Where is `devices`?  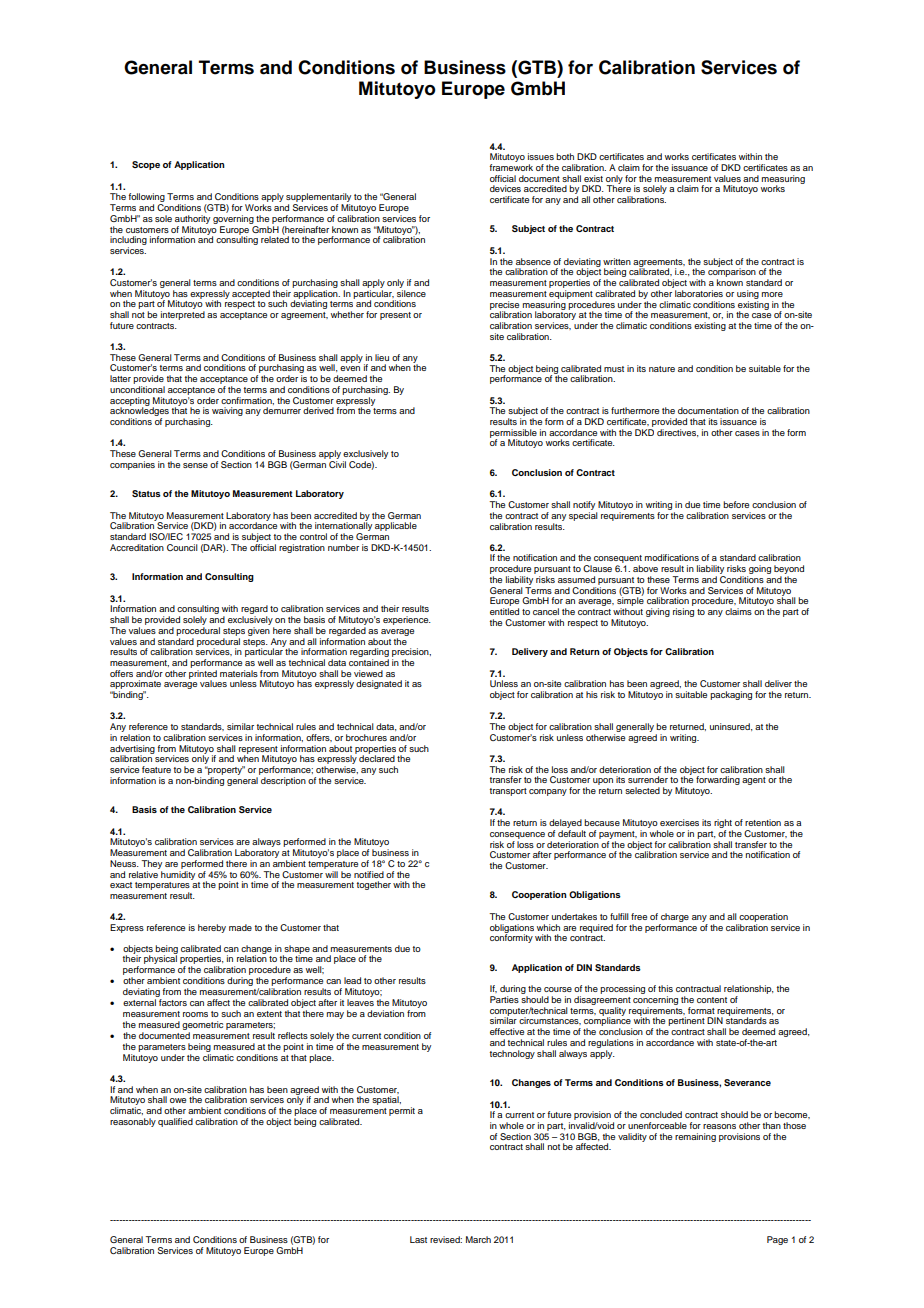
devices is located at coordinates (505, 188).
